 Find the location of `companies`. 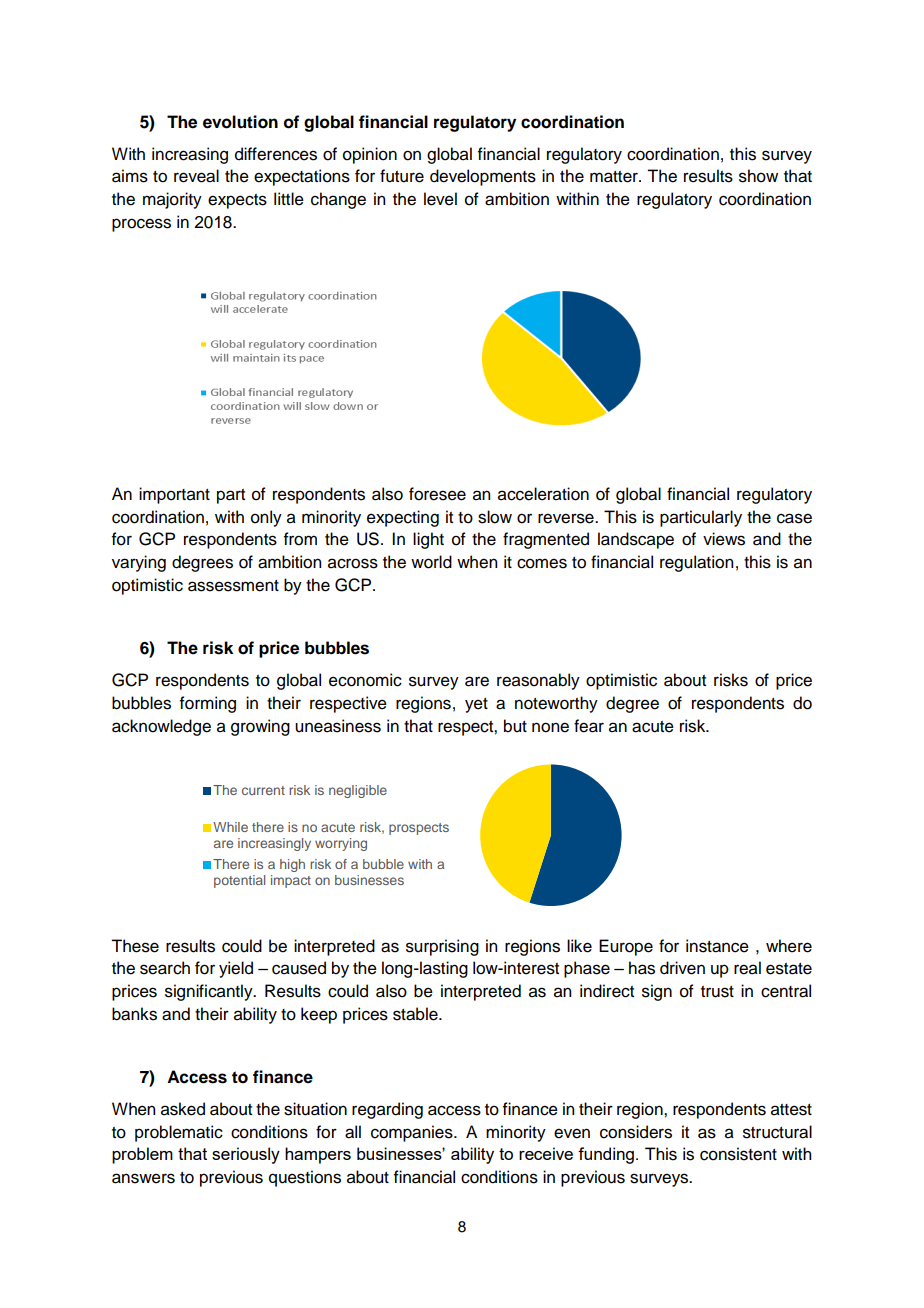

companies is located at coordinates (413, 1133).
